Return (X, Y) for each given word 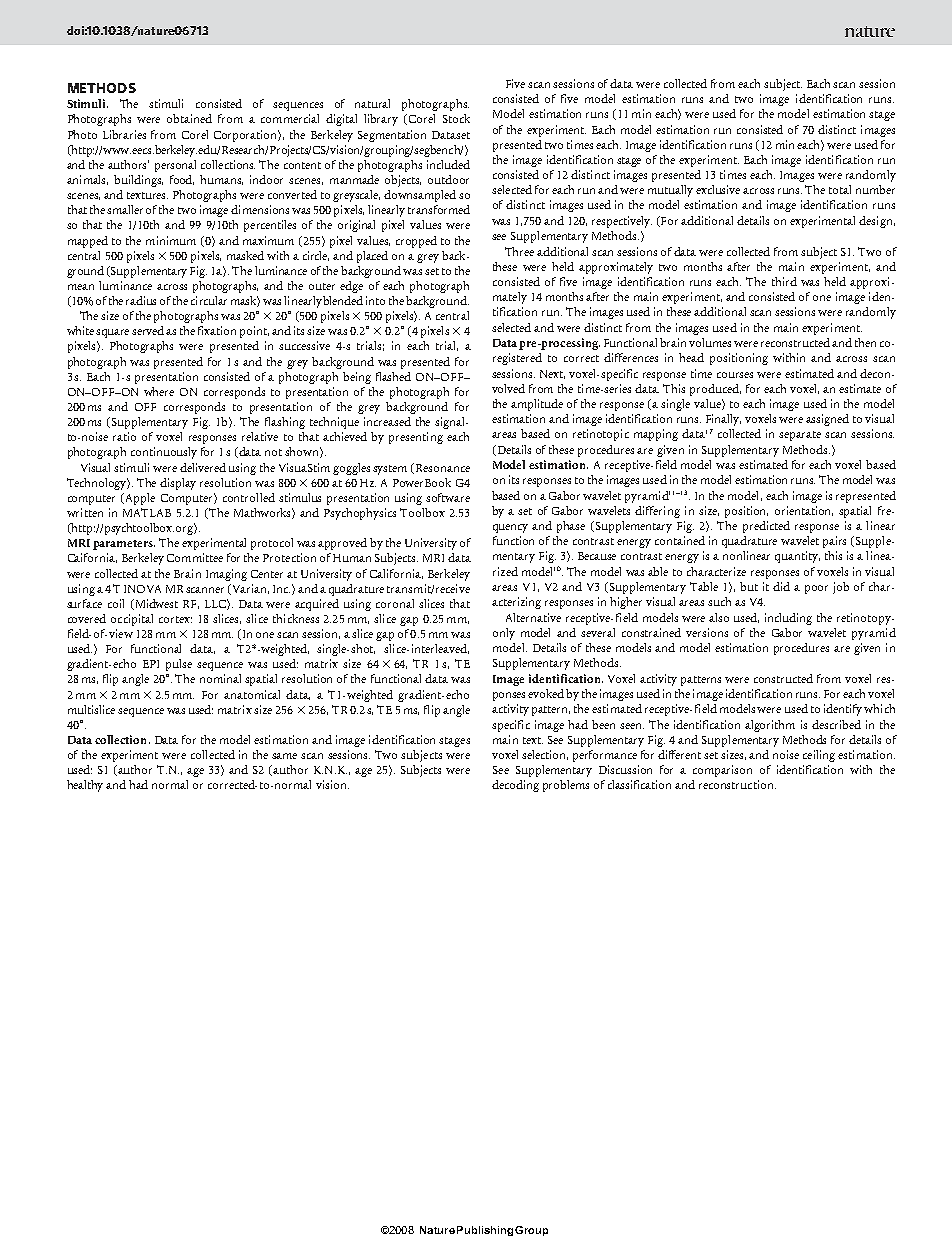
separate (800, 436)
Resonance (443, 468)
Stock (456, 118)
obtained (189, 118)
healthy (87, 786)
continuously (164, 453)
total (840, 189)
